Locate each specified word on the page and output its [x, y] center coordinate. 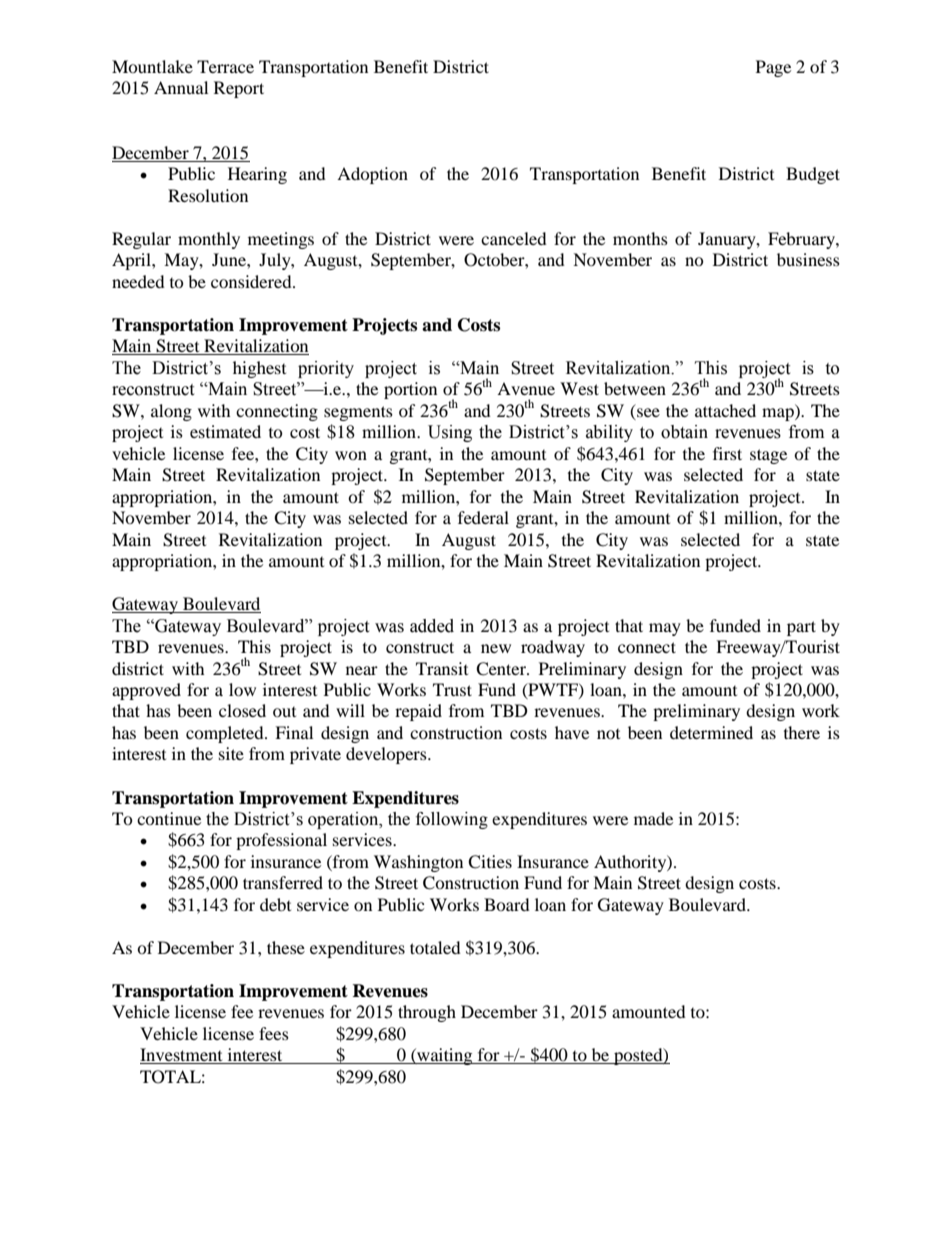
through [427, 1013]
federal [483, 517]
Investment [182, 1056]
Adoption [372, 175]
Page [773, 68]
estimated [225, 431]
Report [239, 89]
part [801, 628]
